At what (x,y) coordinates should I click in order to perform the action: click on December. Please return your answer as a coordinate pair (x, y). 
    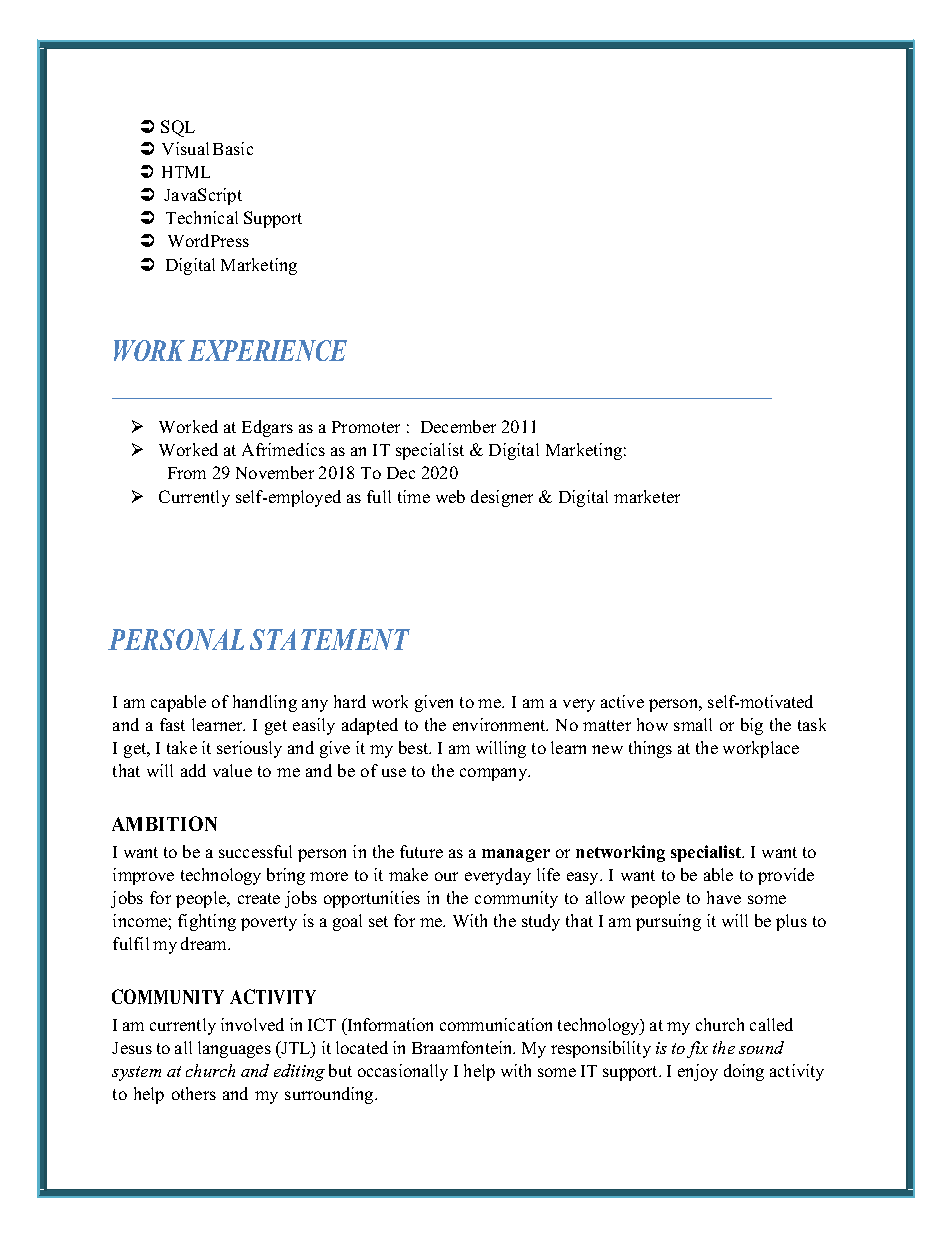
    Looking at the image, I should click on (458, 426).
